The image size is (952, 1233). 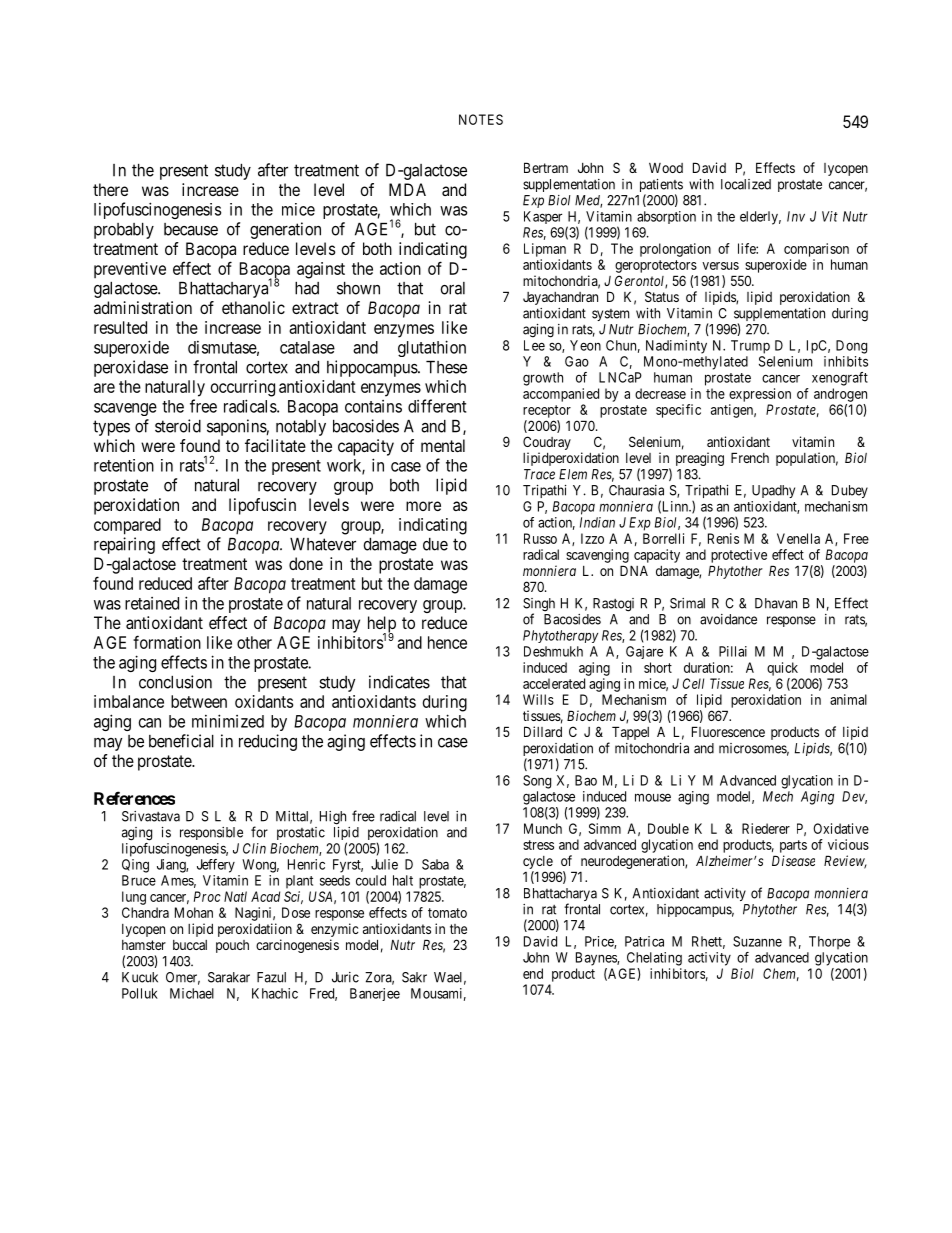 What do you see at coordinates (538, 699) in the image?
I see `Wills` at bounding box center [538, 699].
